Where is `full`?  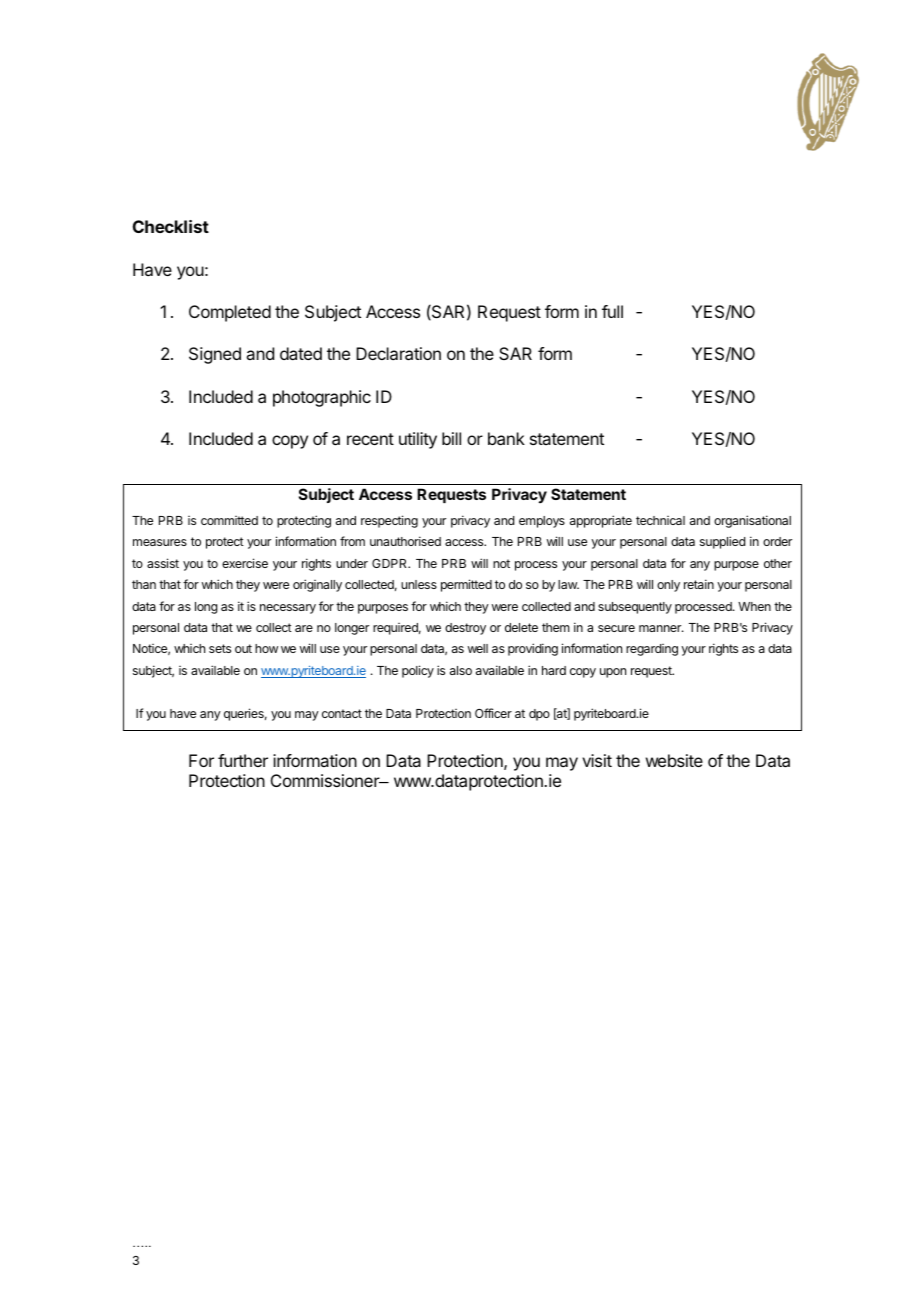
full is located at coordinates (612, 311).
